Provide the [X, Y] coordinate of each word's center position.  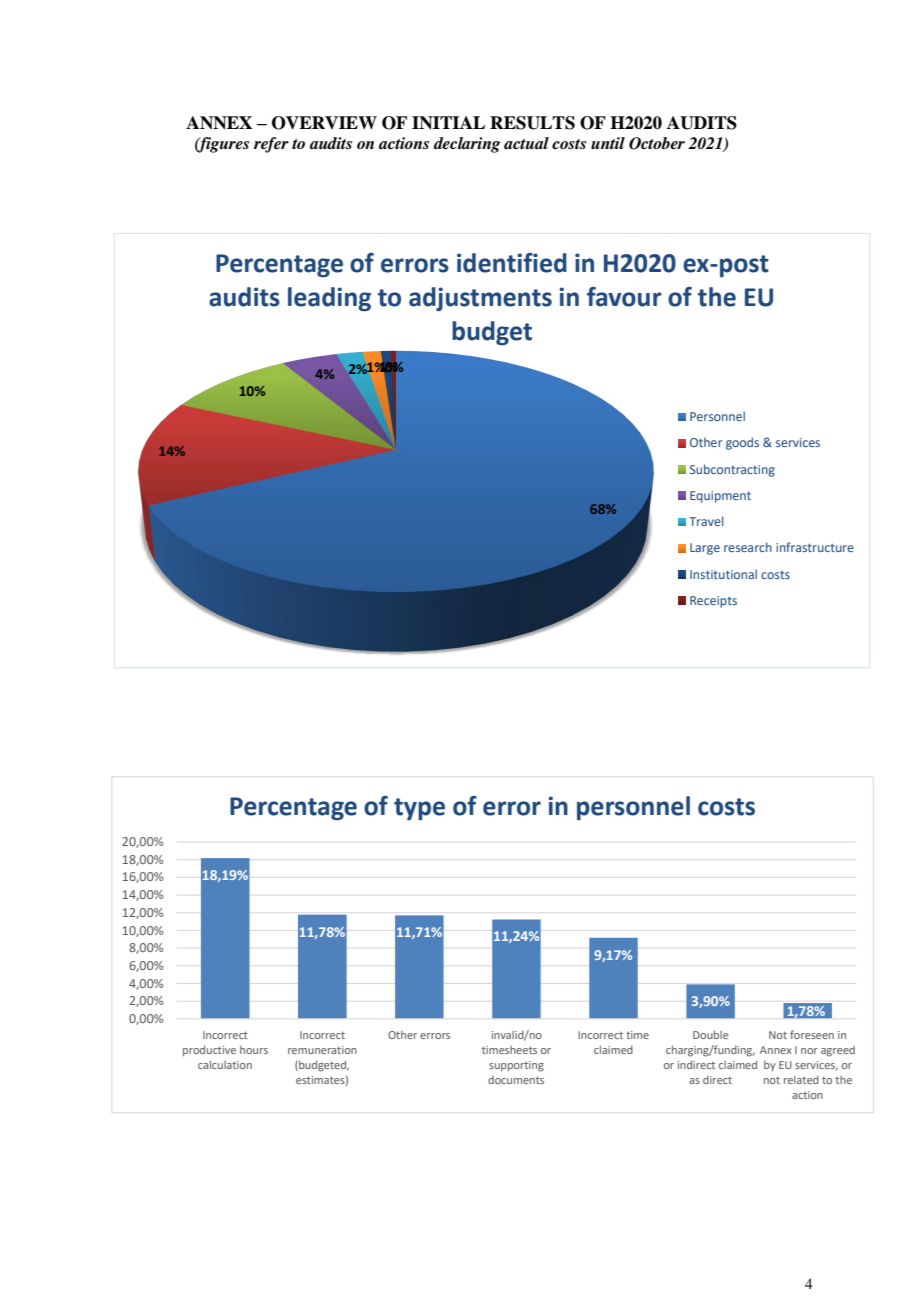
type [419, 809]
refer [271, 145]
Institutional [723, 574]
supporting [516, 1066]
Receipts [713, 602]
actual [526, 143]
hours [254, 1050]
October [657, 143]
